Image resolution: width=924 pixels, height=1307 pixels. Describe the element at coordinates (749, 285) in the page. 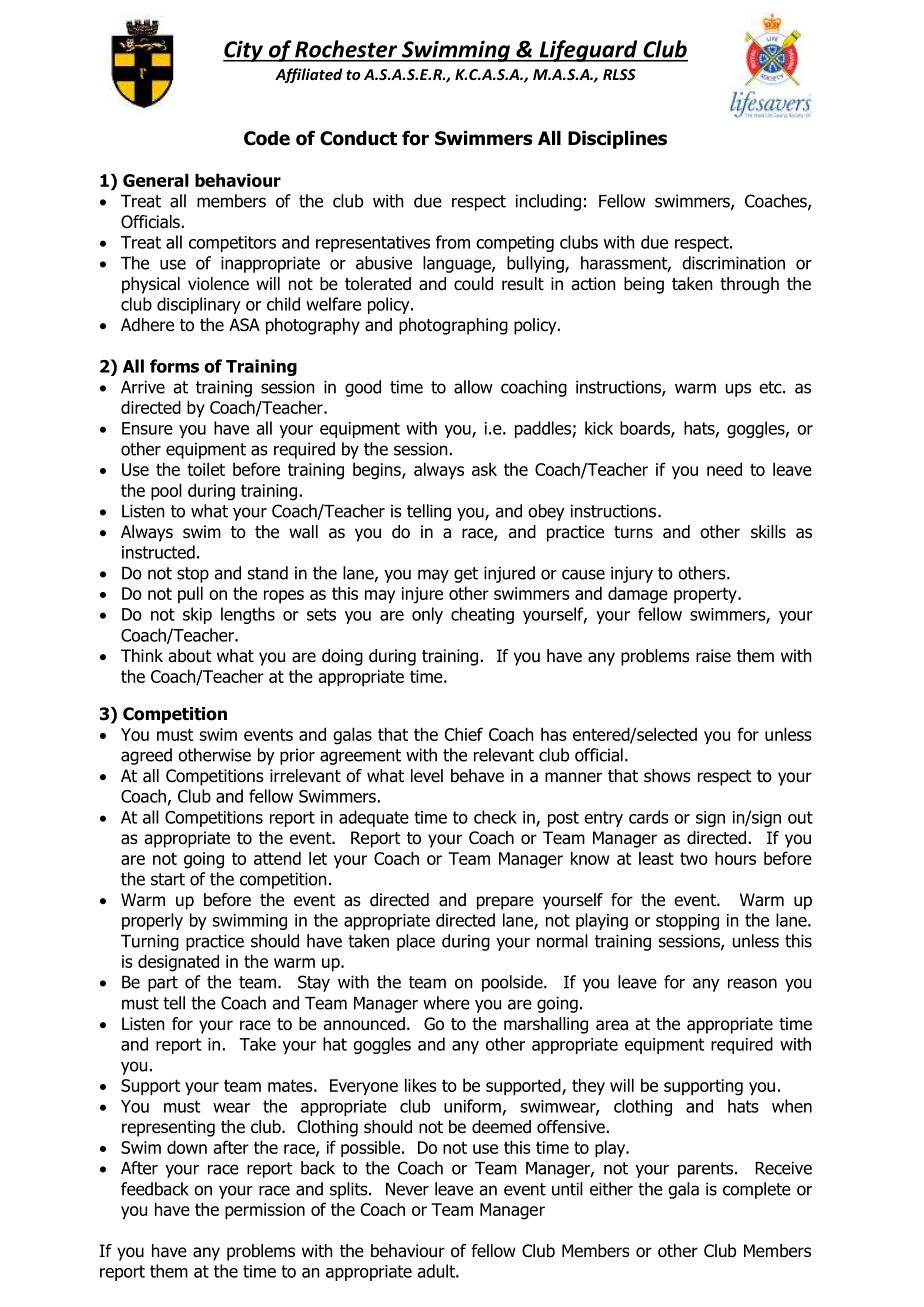

I see `through` at that location.
